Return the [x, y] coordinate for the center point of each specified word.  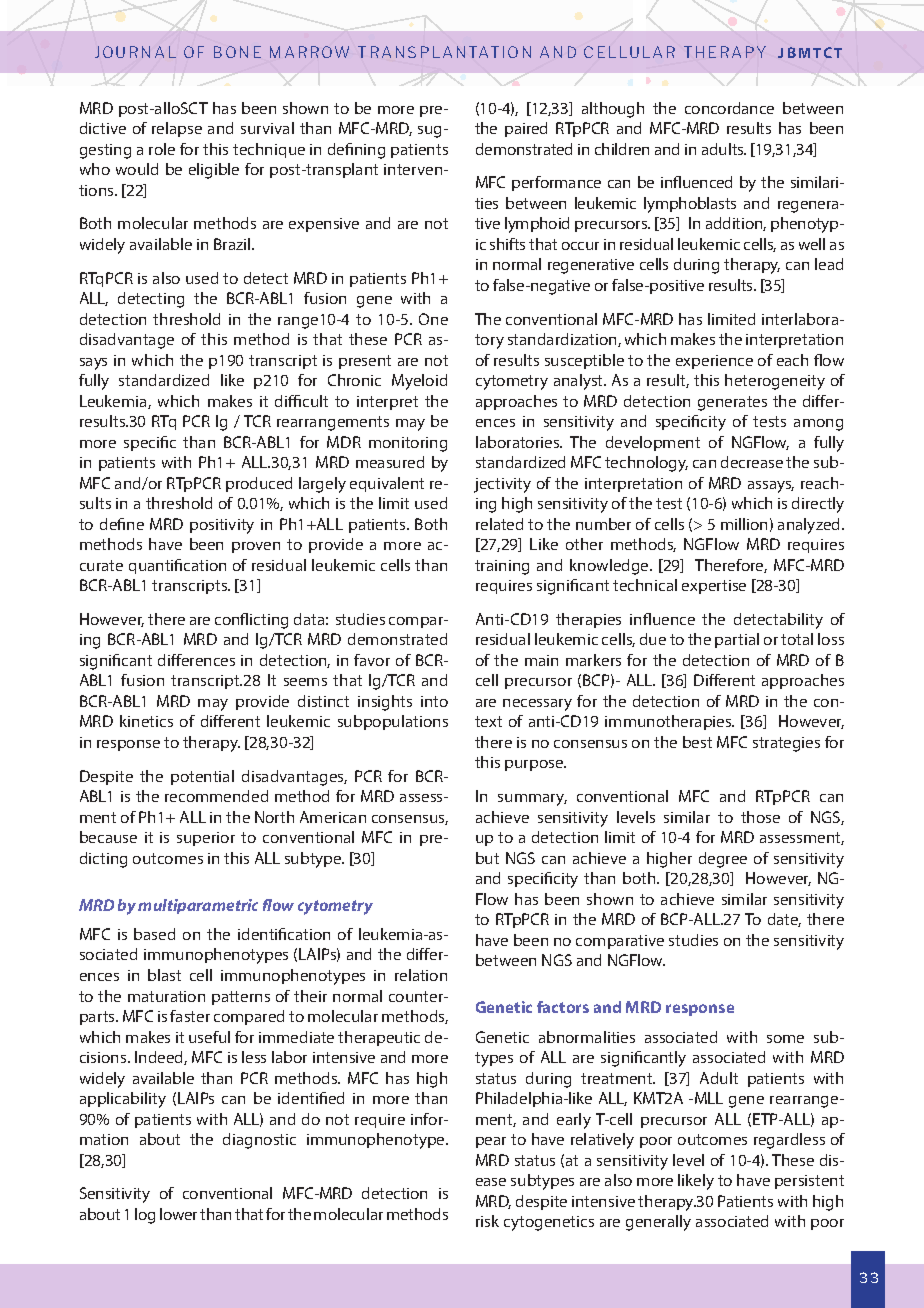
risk [487, 1221]
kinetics [146, 721]
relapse [177, 129]
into [434, 701]
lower [178, 1214]
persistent [809, 1182]
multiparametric [198, 906]
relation [421, 975]
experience [714, 362]
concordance [729, 108]
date [784, 920]
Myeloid [419, 382]
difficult [301, 401]
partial [737, 640]
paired [526, 129]
